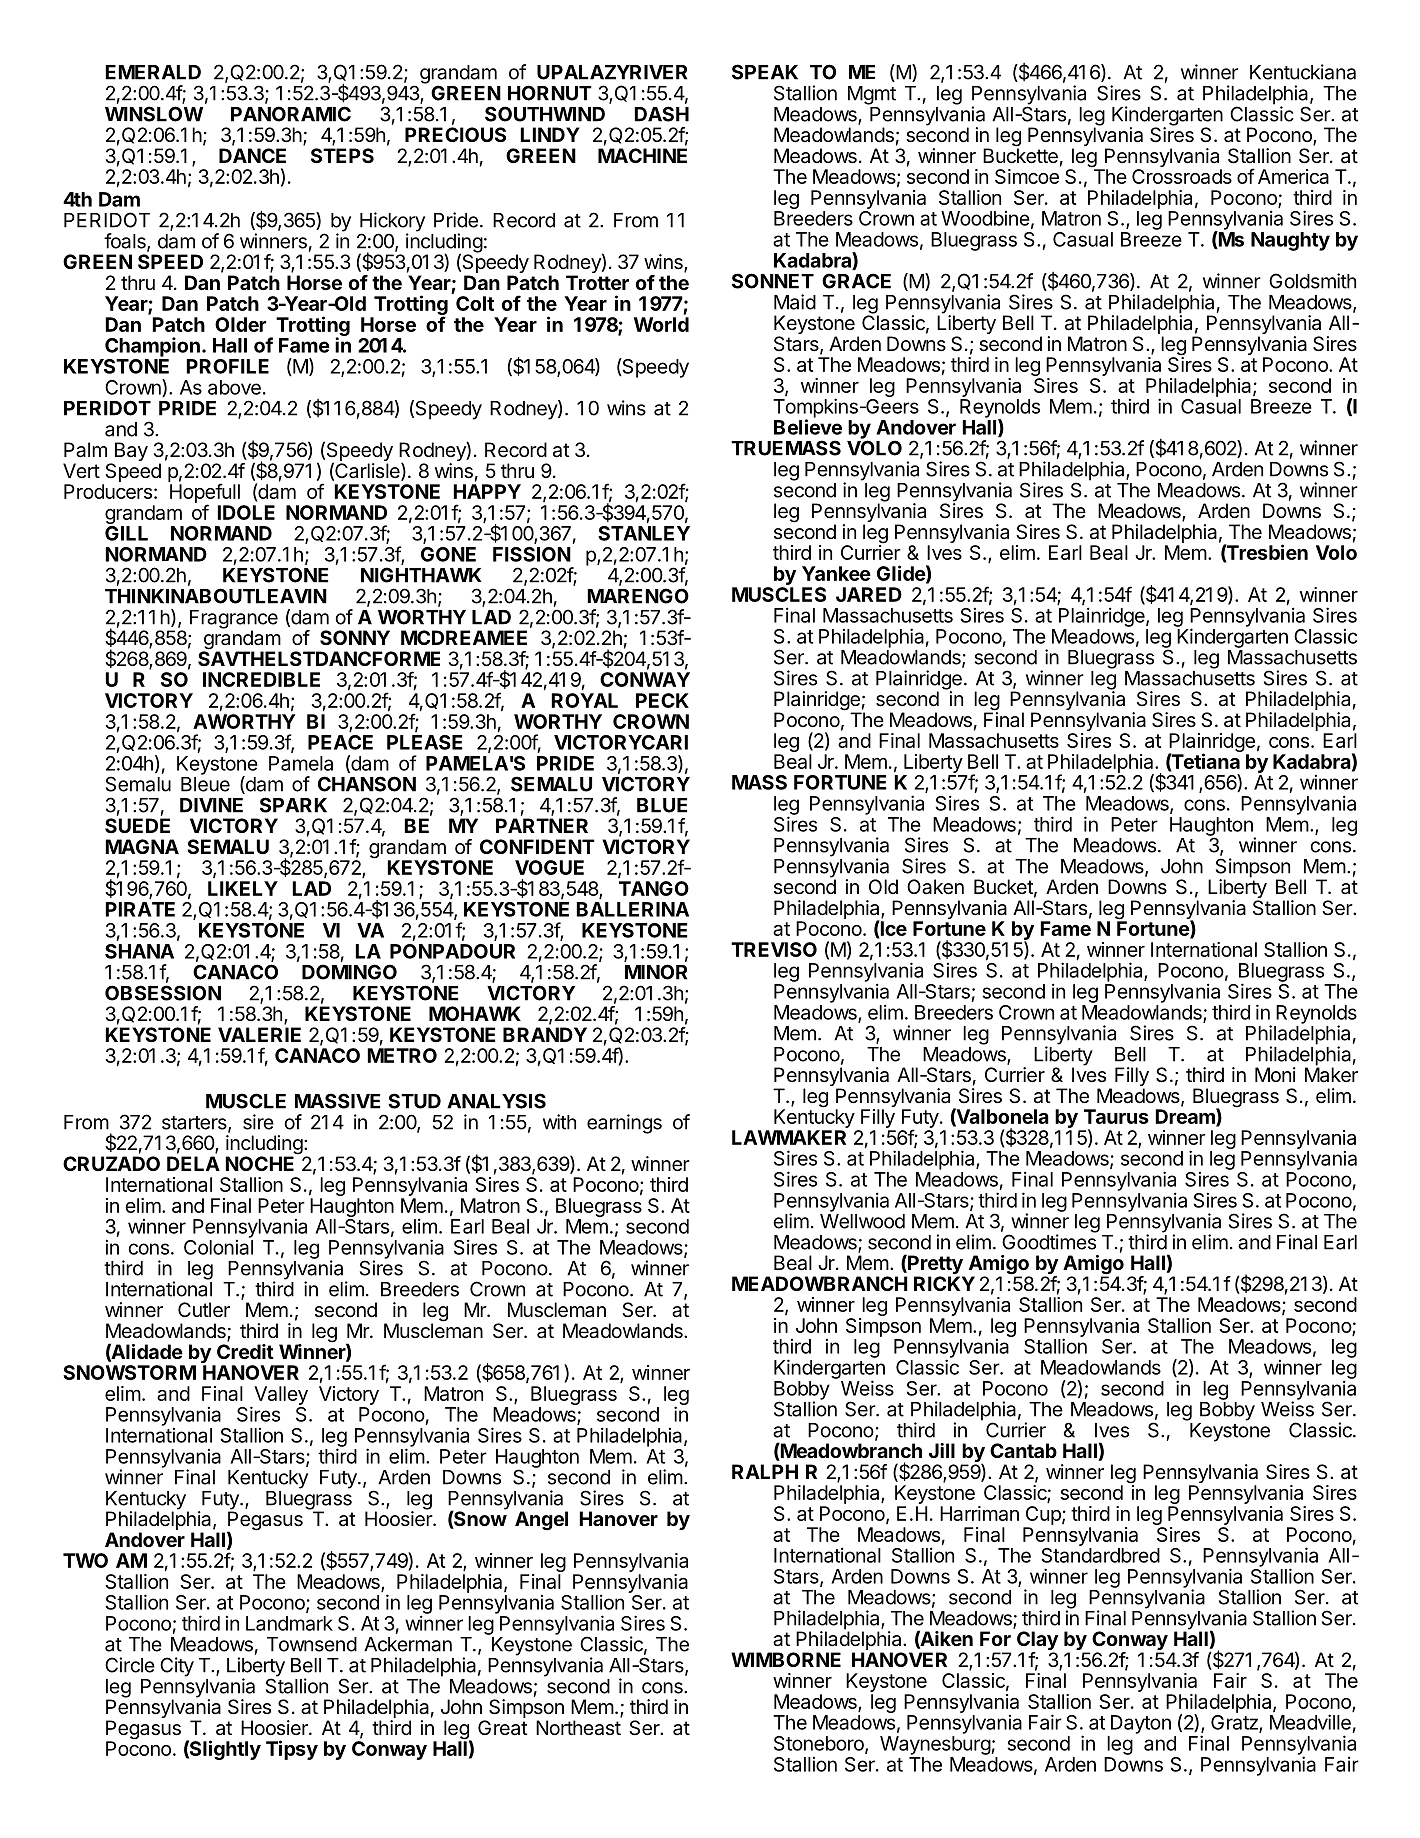  Describe the element at coordinates (177, 1667) in the page. I see `City` at that location.
